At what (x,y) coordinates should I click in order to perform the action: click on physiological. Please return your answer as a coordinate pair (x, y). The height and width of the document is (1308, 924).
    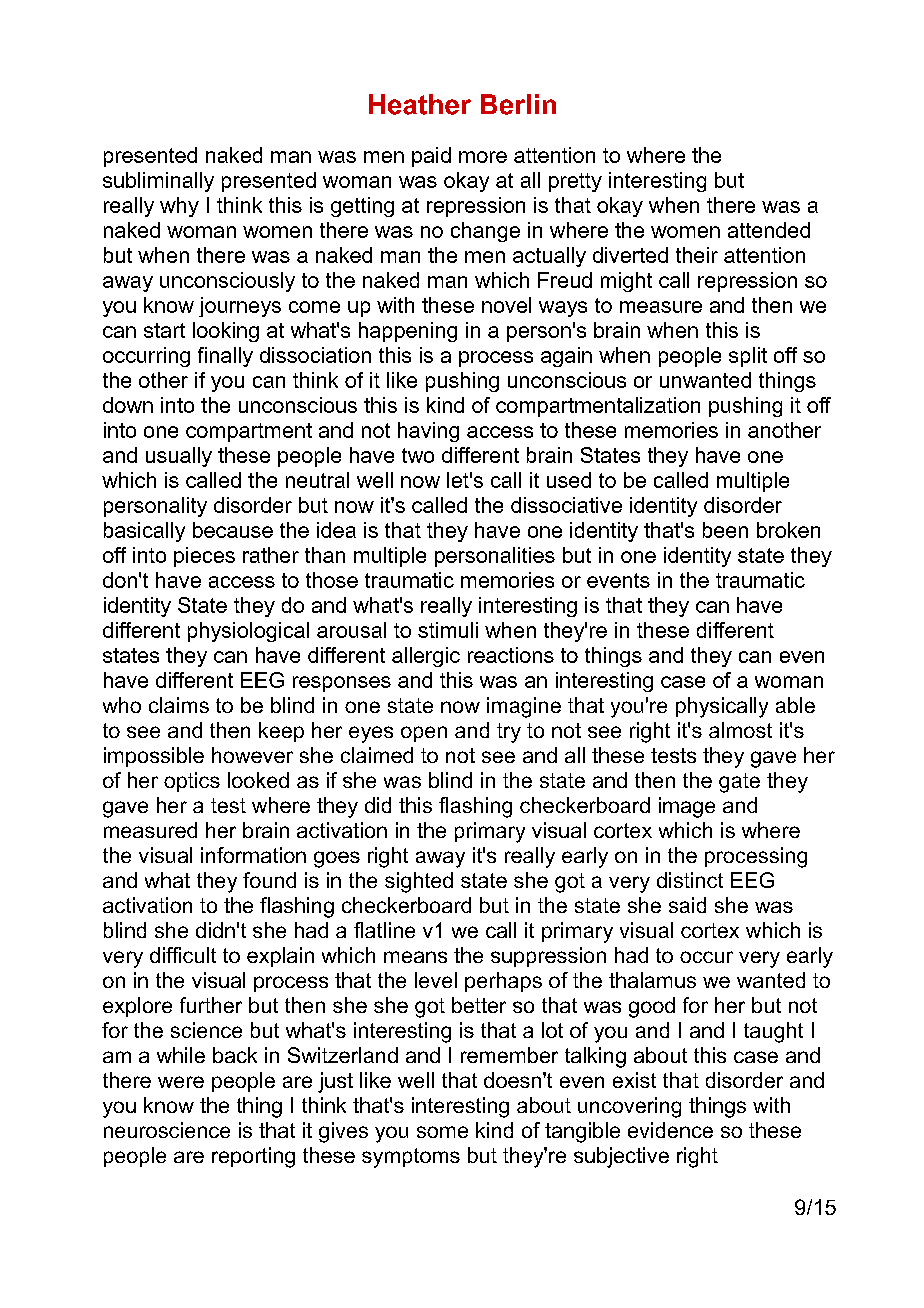
    Looking at the image, I should click on (248, 632).
